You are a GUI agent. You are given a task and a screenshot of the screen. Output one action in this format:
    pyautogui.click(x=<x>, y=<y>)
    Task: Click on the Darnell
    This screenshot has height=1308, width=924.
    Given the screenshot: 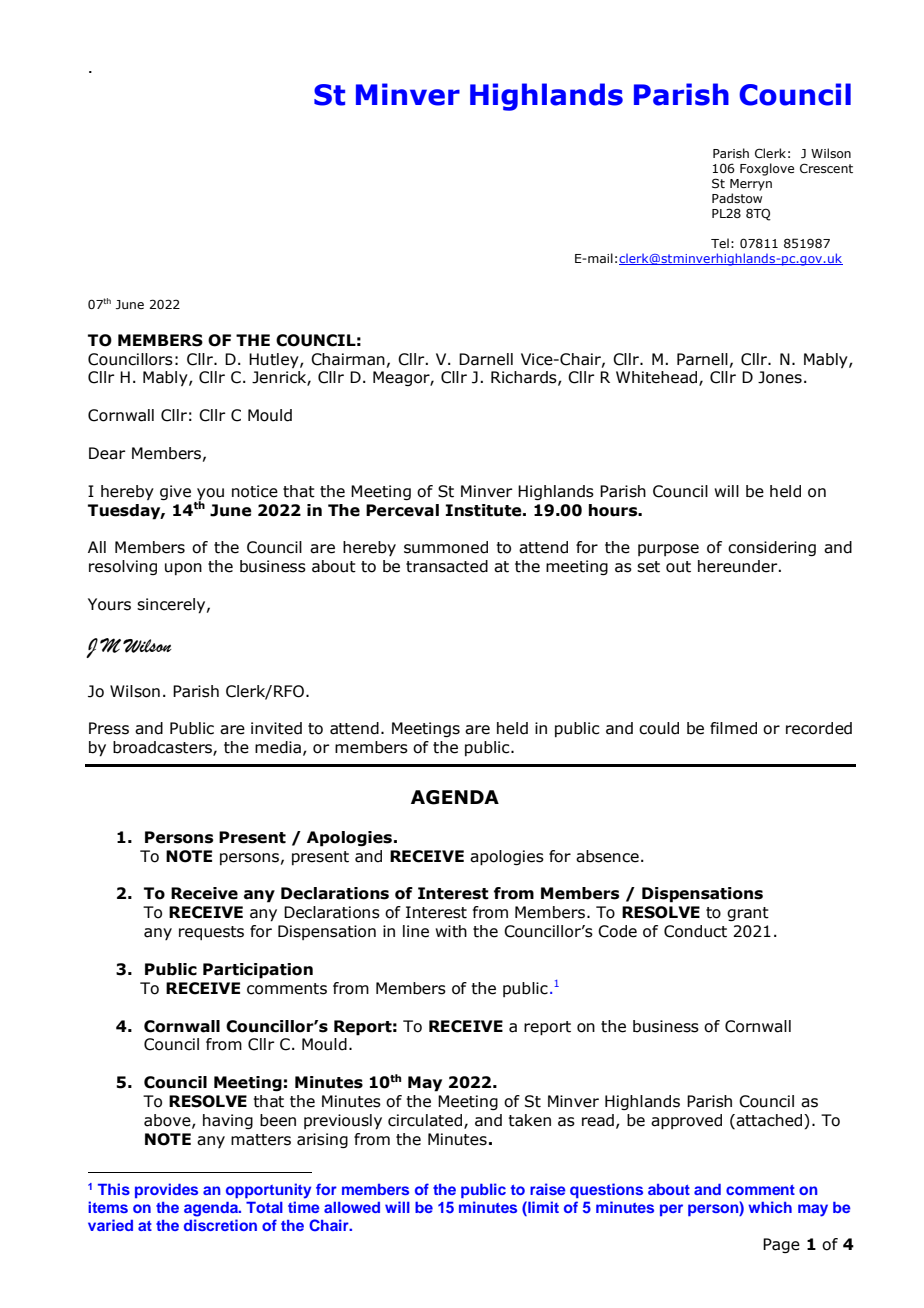 What is the action you would take?
    pyautogui.click(x=486, y=359)
